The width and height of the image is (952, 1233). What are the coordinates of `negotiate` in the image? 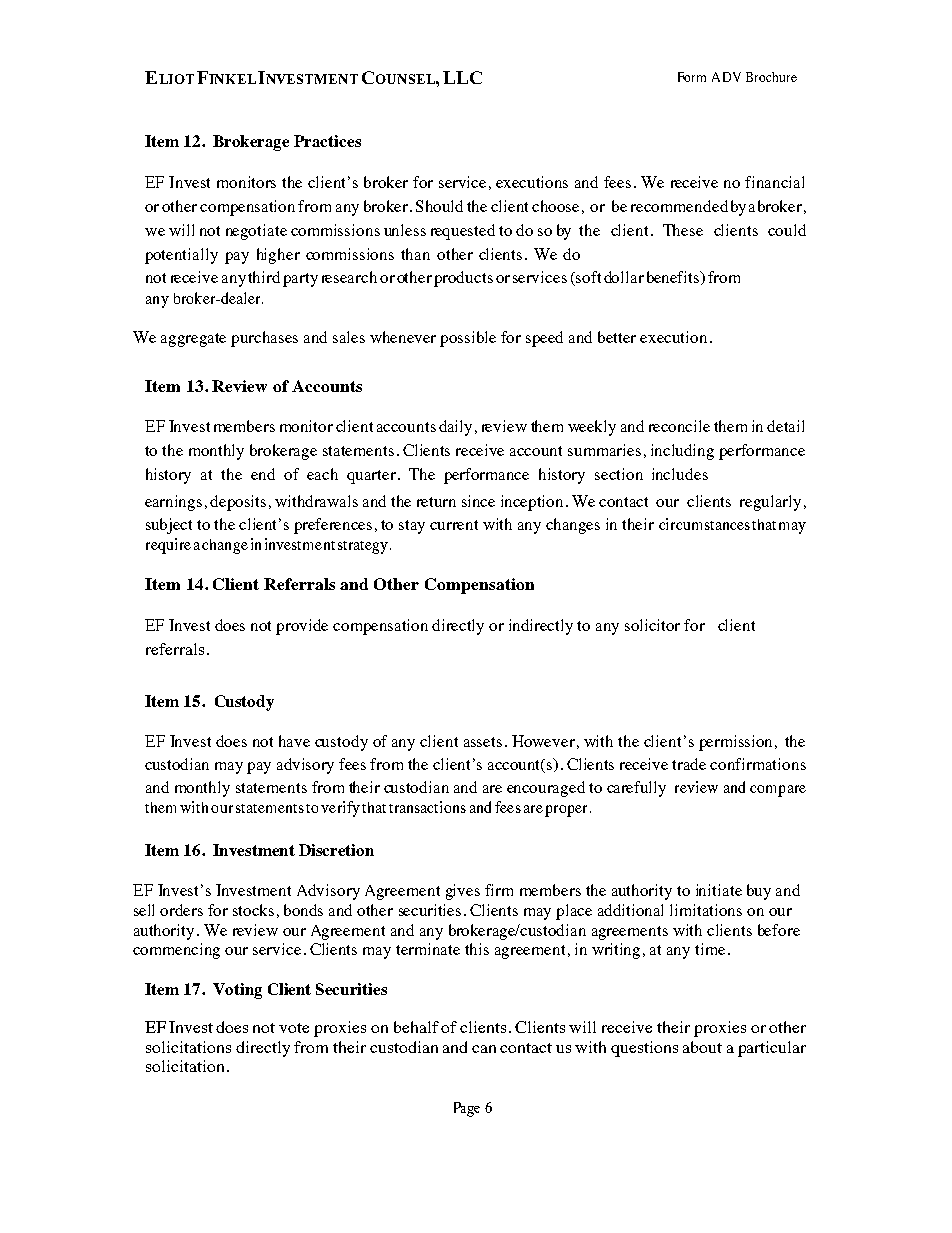 It's located at (256, 232).
